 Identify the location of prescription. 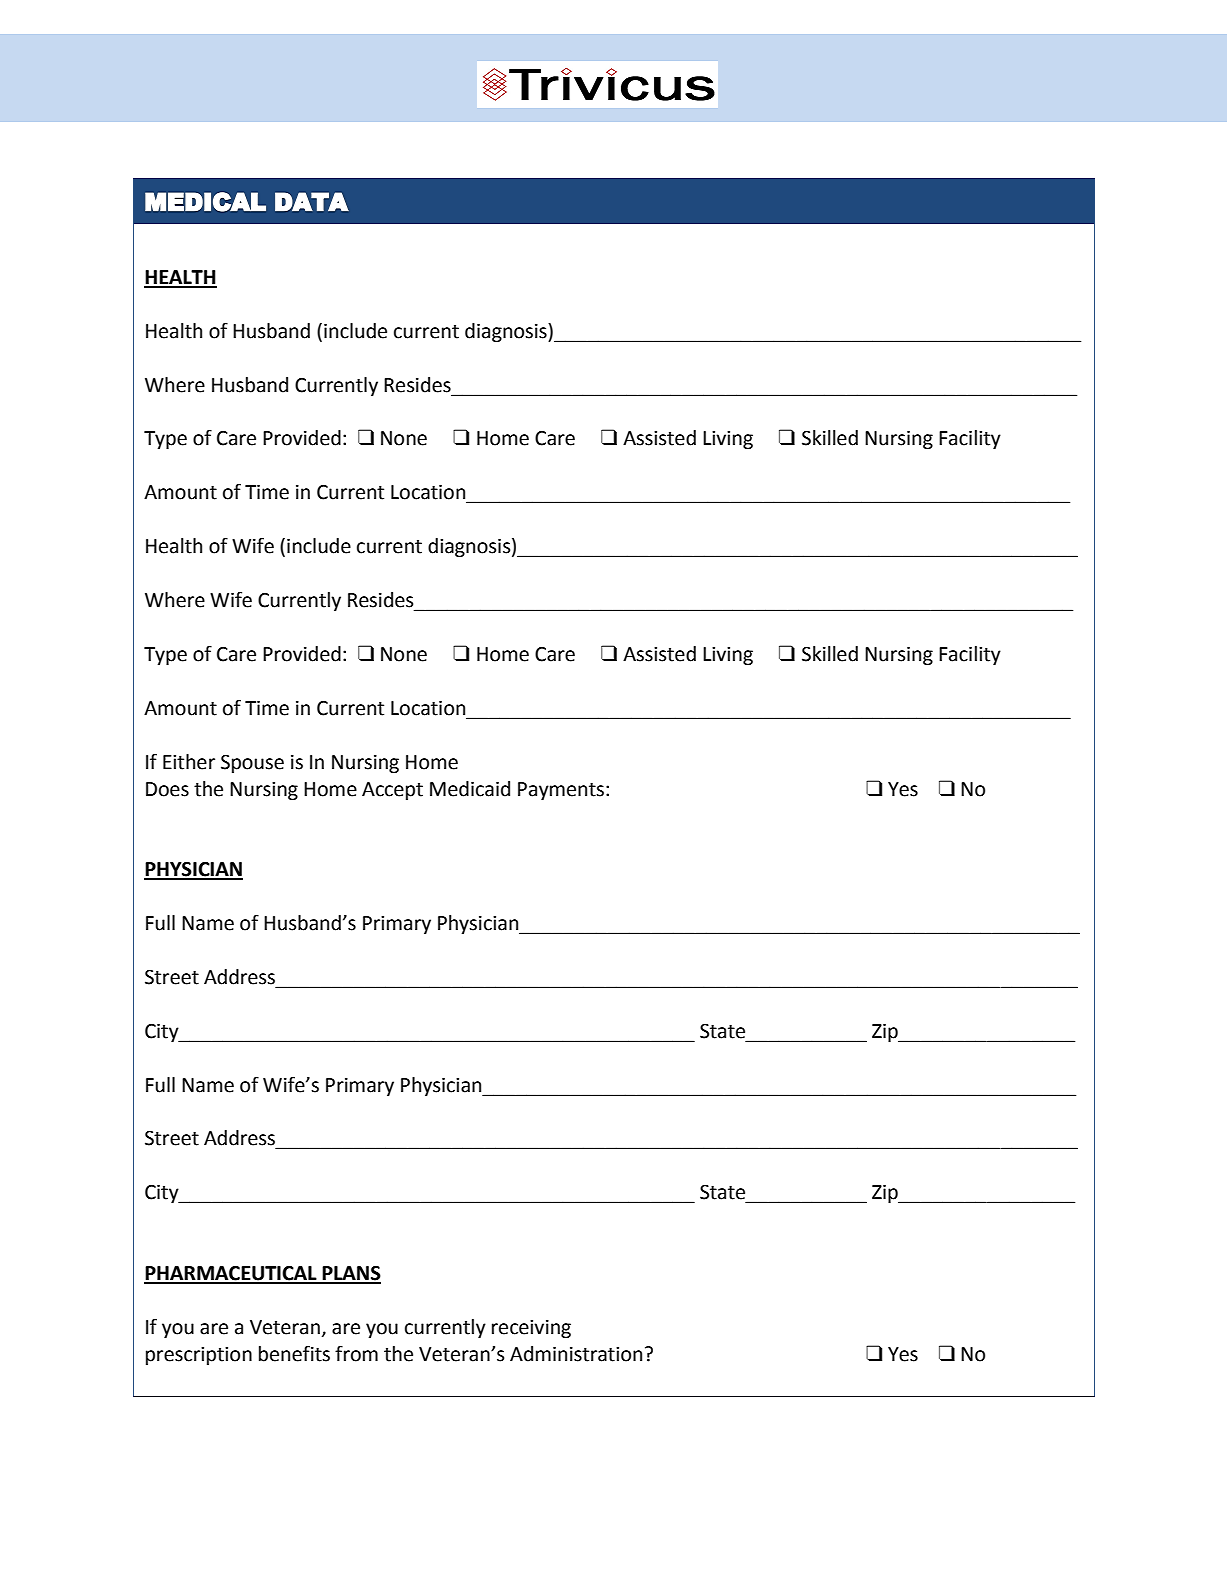
(199, 1356).
